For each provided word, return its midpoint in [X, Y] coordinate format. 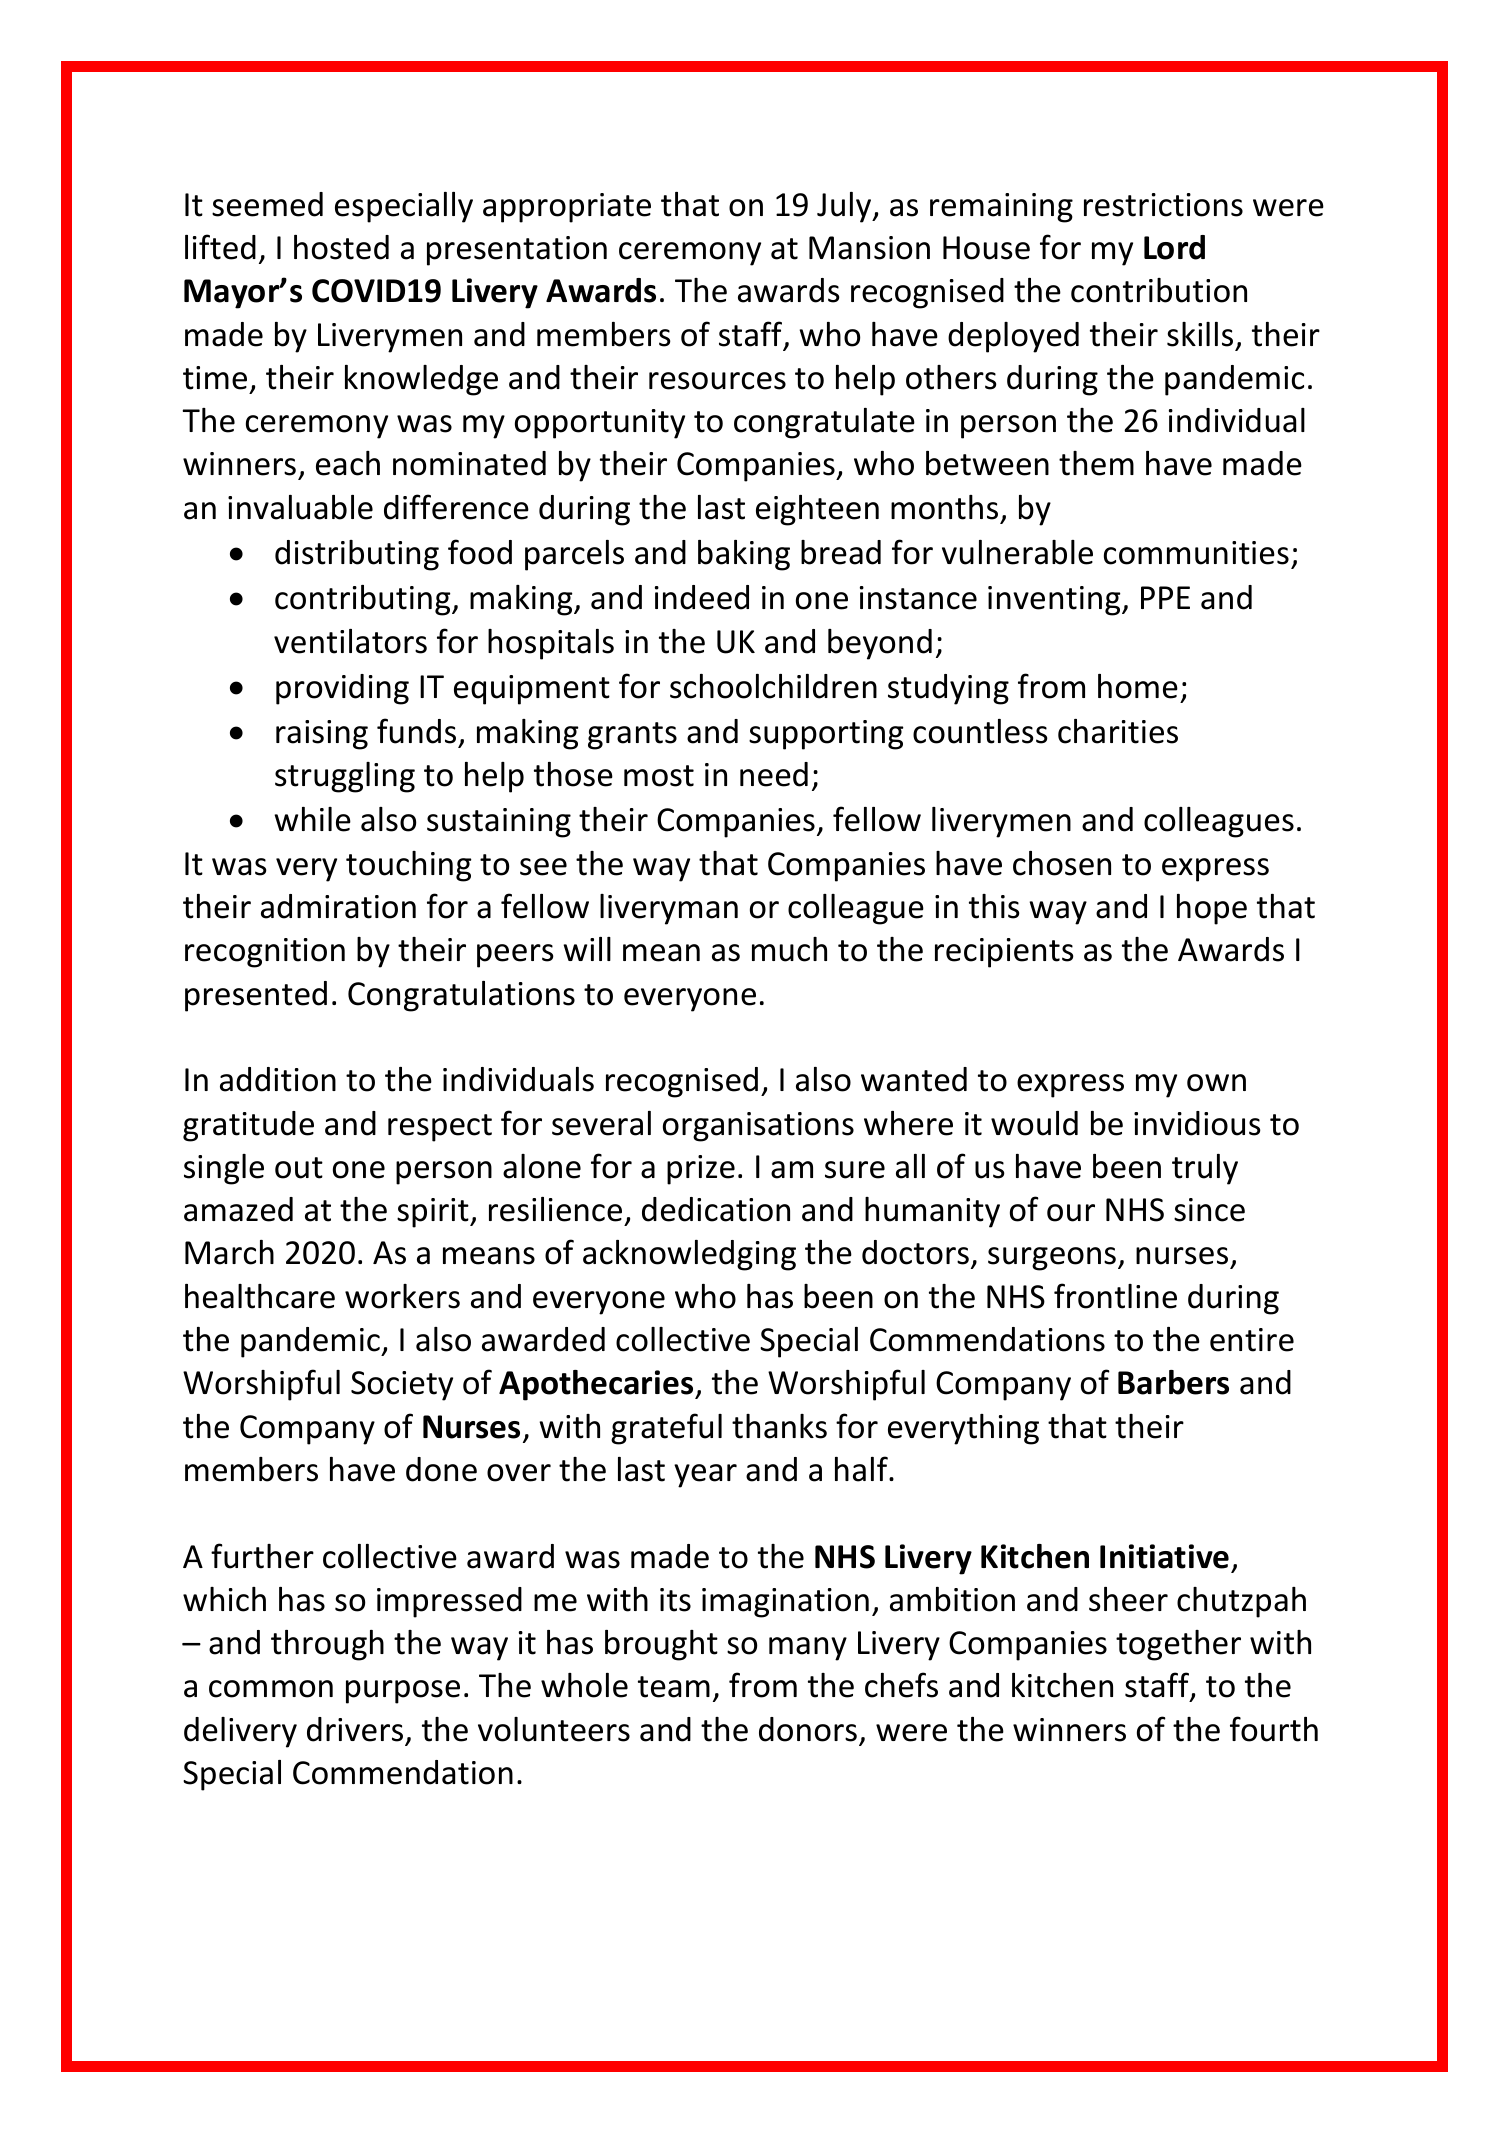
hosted [341, 247]
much [789, 949]
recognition [265, 953]
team [674, 1687]
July [845, 207]
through [327, 1645]
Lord [1174, 247]
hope [1212, 909]
